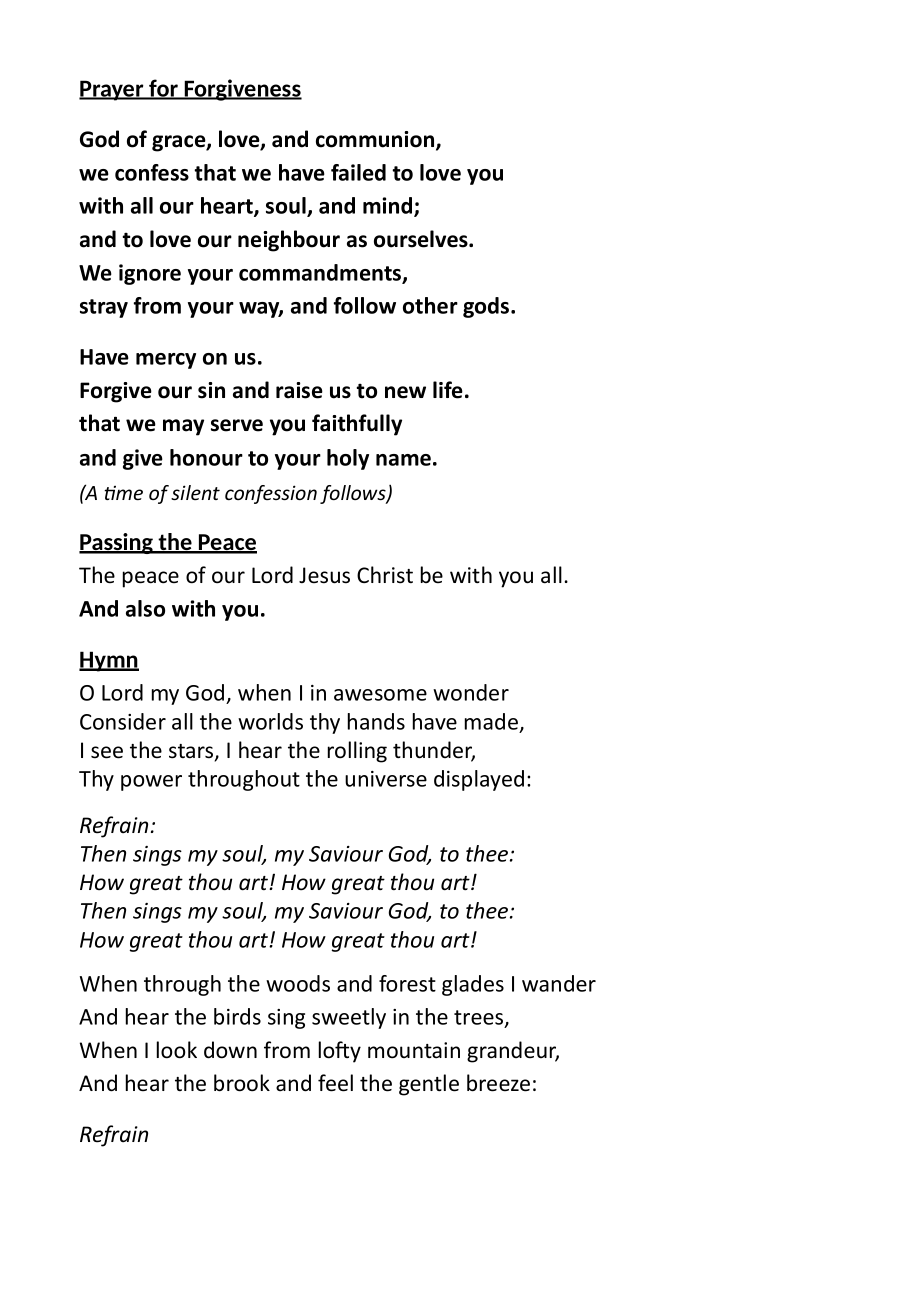 The height and width of the page is (1311, 924). What do you see at coordinates (448, 390) in the page?
I see `life` at bounding box center [448, 390].
